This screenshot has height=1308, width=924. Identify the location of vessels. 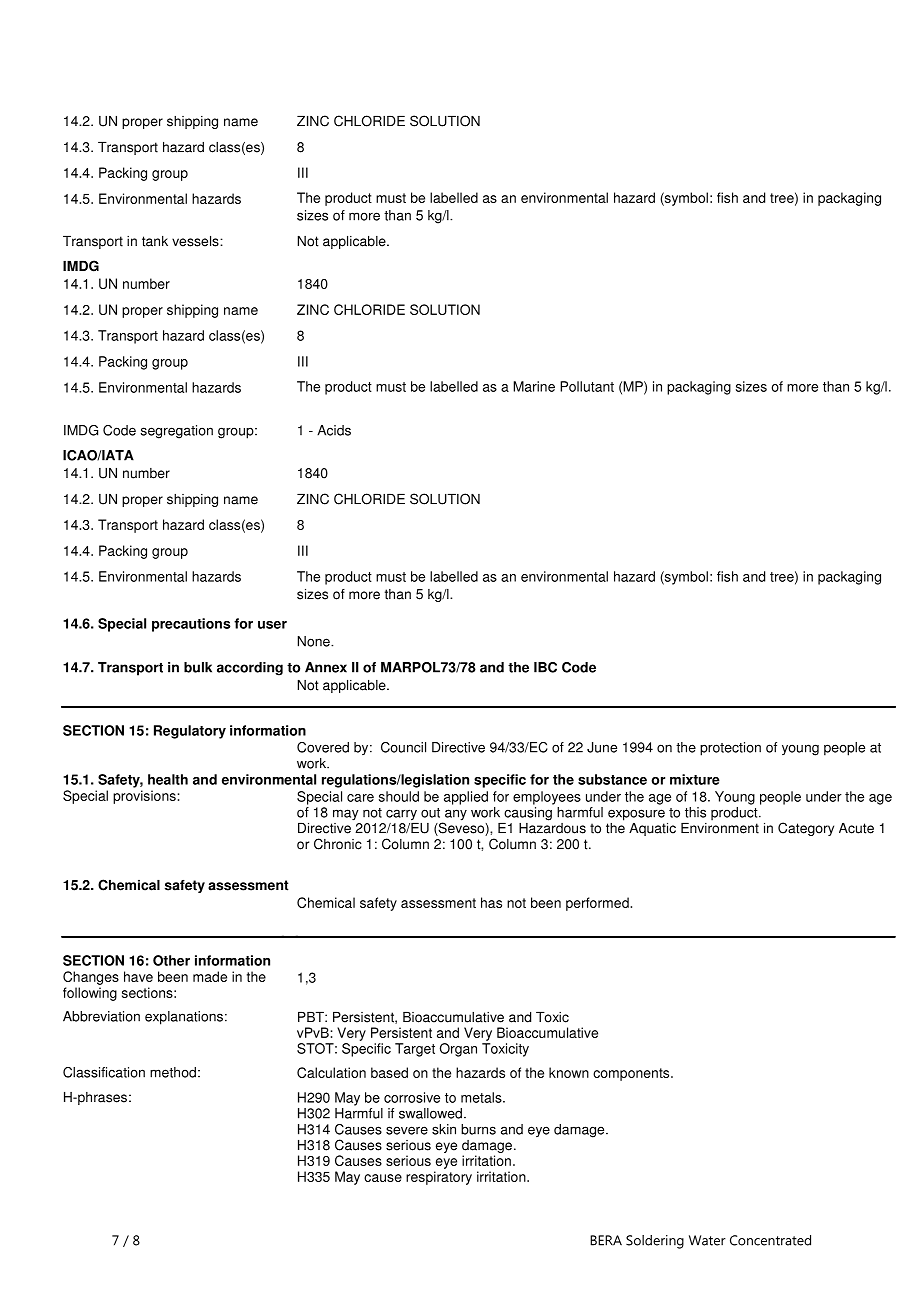
(196, 241).
